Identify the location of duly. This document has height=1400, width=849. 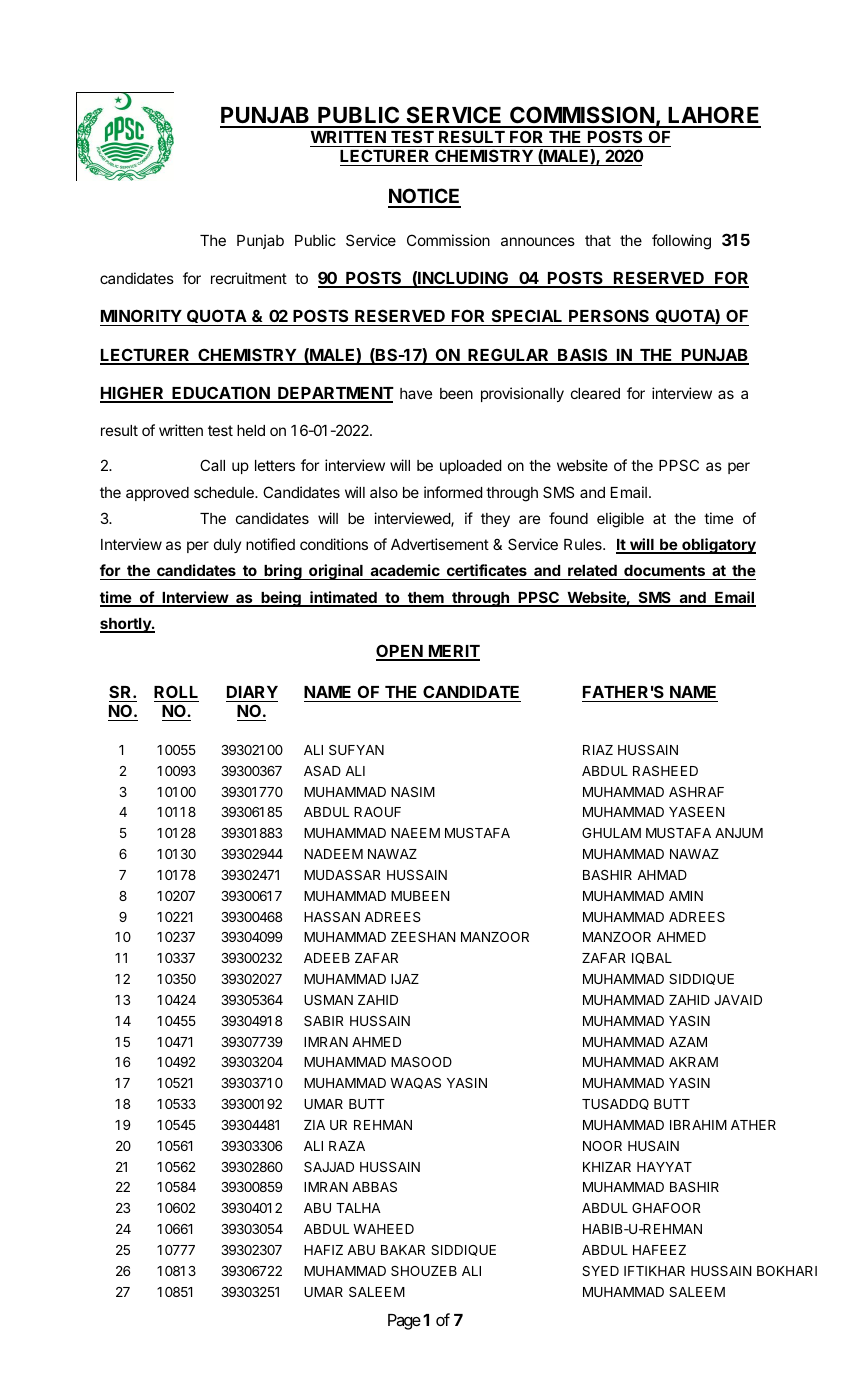
(227, 546).
